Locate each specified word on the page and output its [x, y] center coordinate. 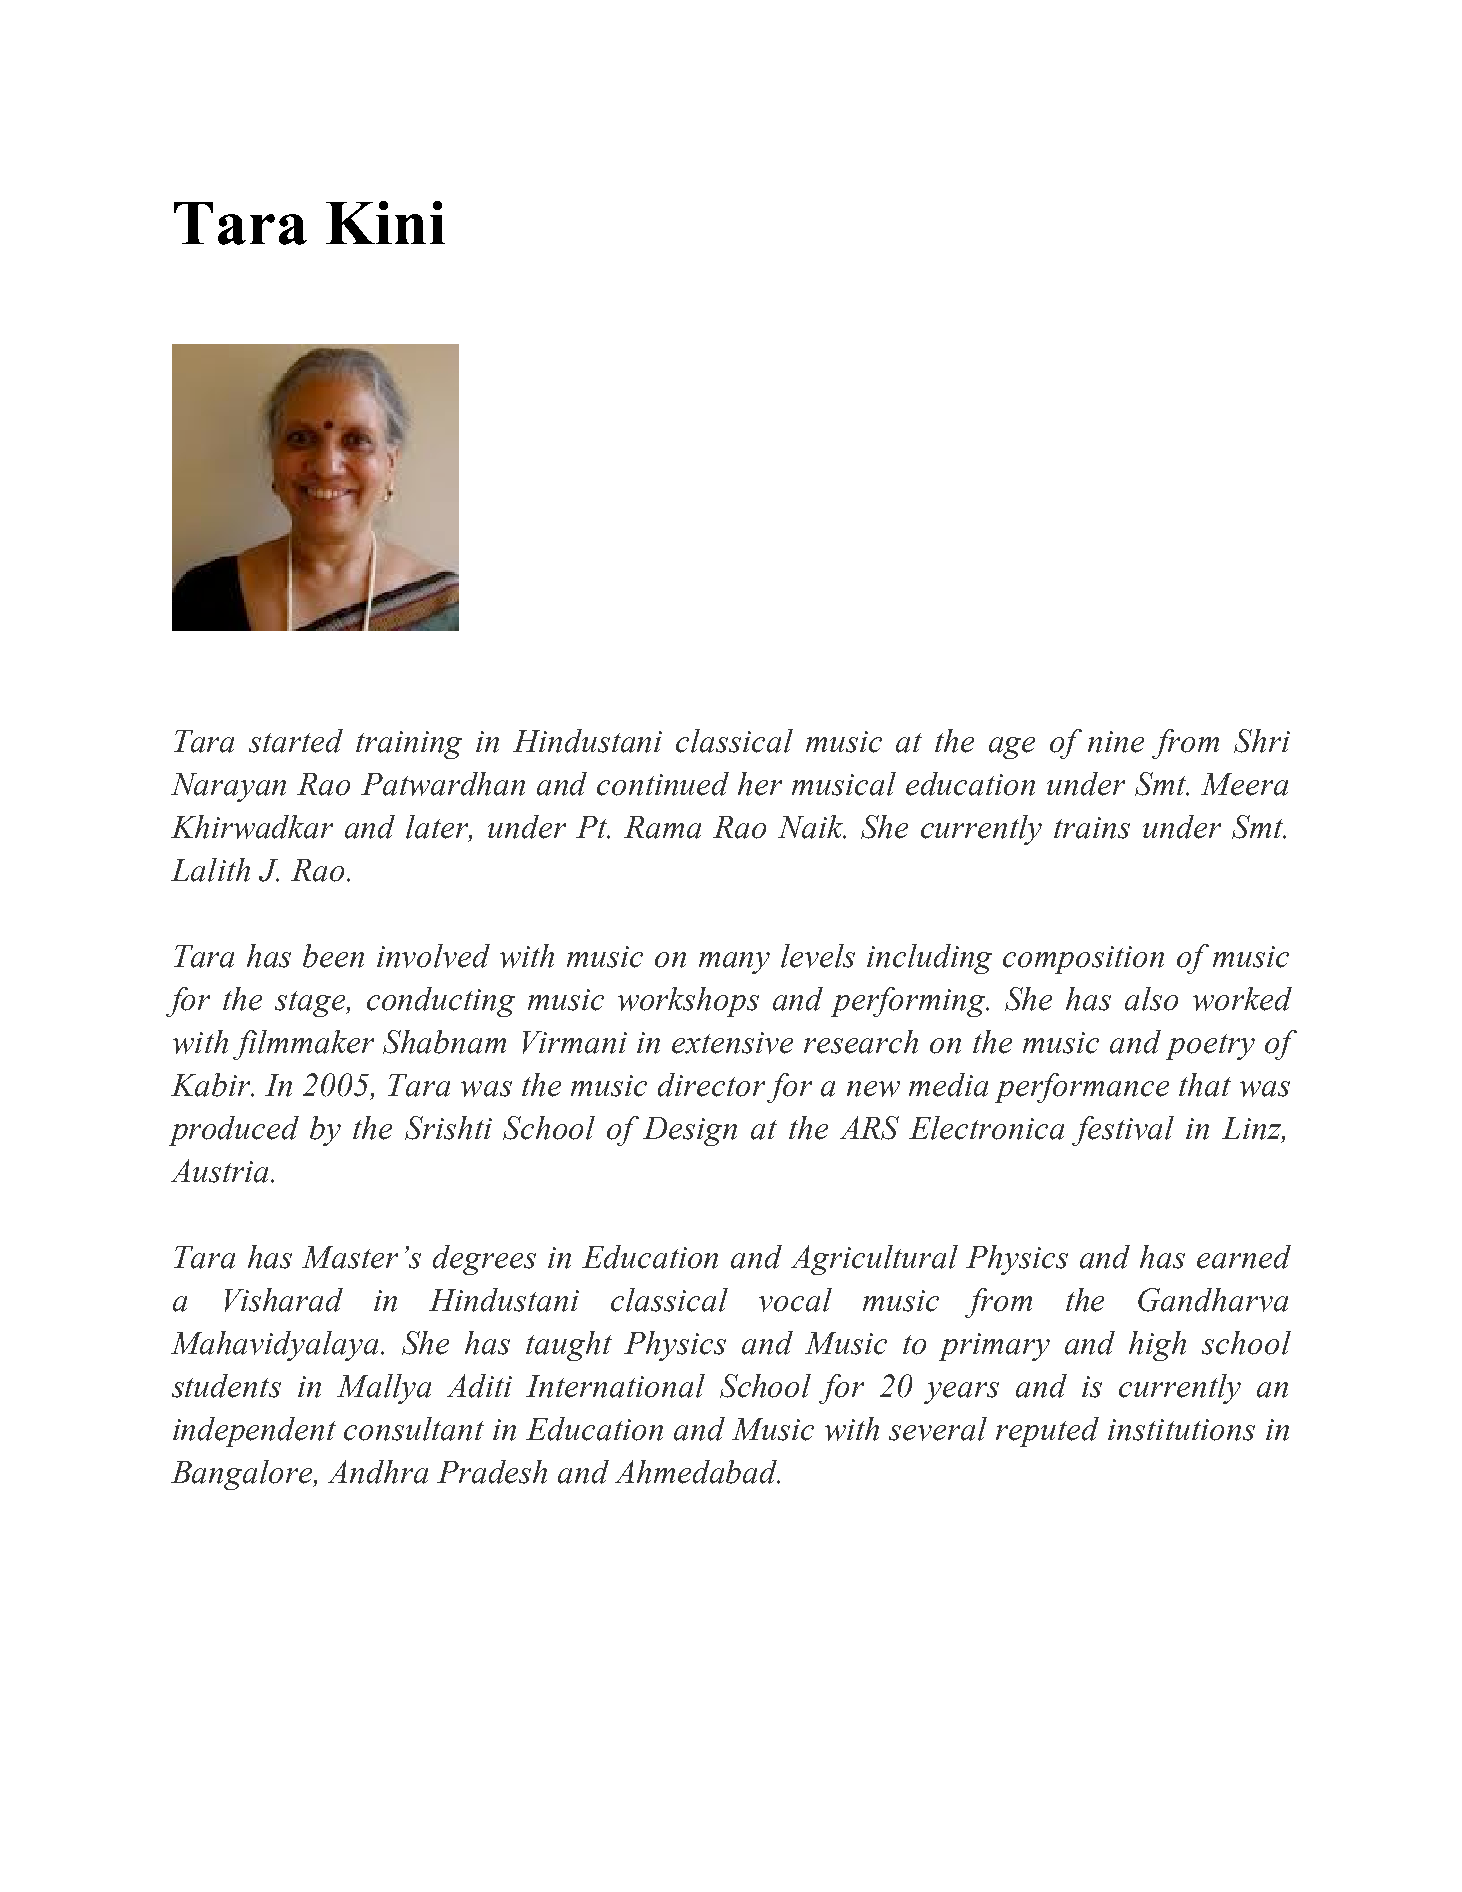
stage [311, 1004]
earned [1244, 1257]
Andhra [378, 1472]
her [760, 784]
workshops [688, 1002]
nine [1116, 742]
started [296, 741]
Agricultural [874, 1260]
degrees [484, 1260]
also [1151, 999]
